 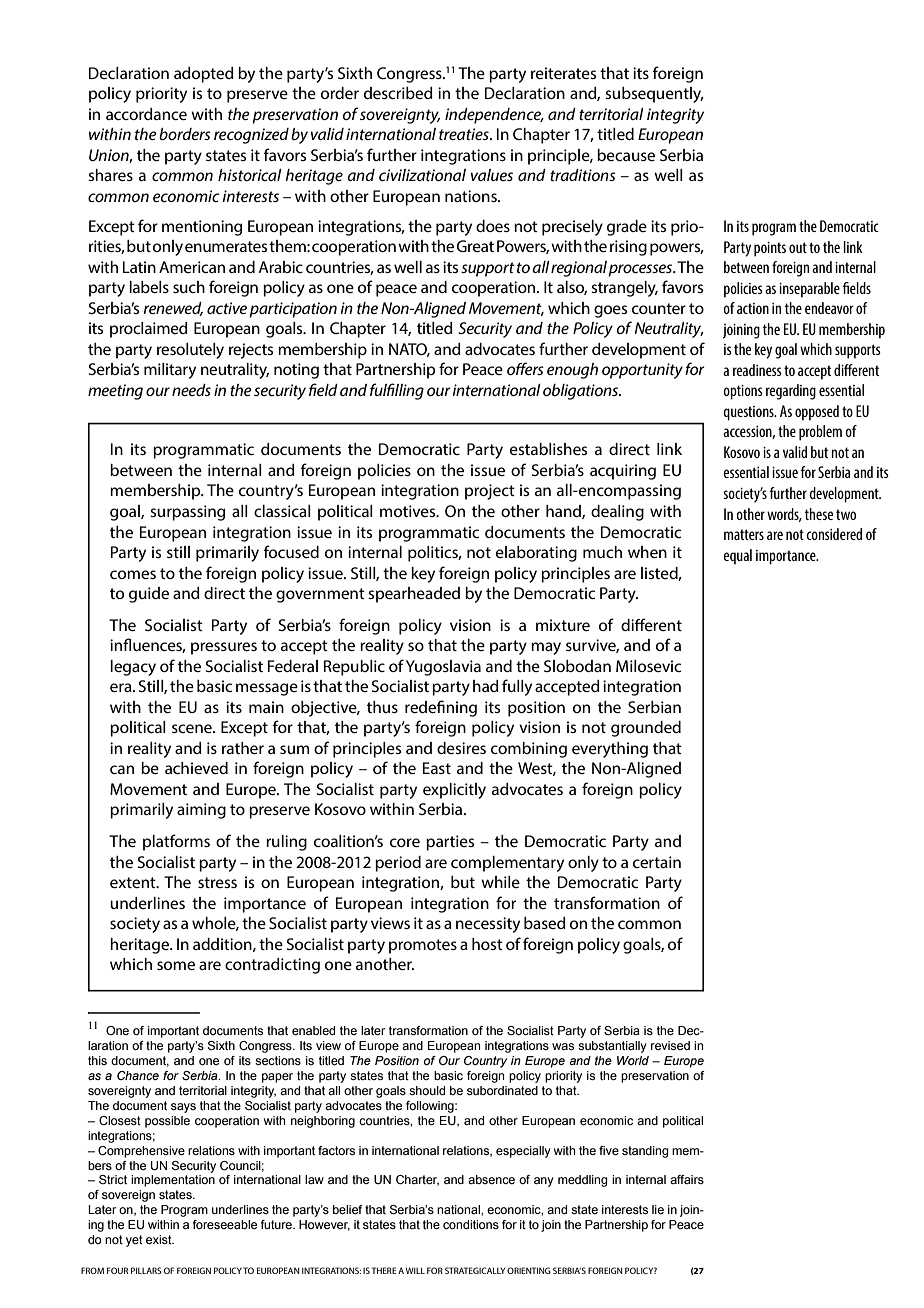 I want to click on parties, so click(x=450, y=843).
